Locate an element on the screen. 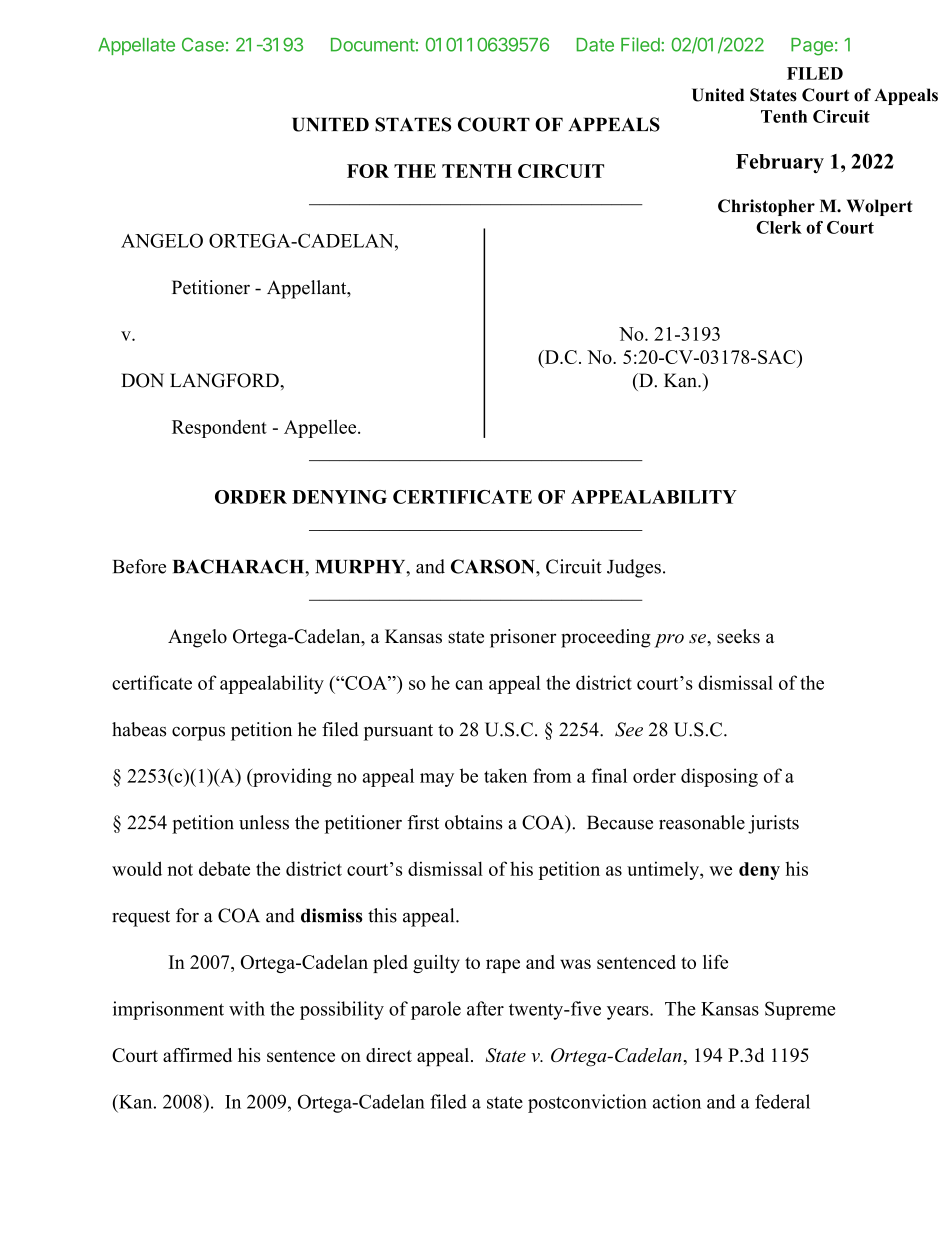  CARSON is located at coordinates (494, 566).
